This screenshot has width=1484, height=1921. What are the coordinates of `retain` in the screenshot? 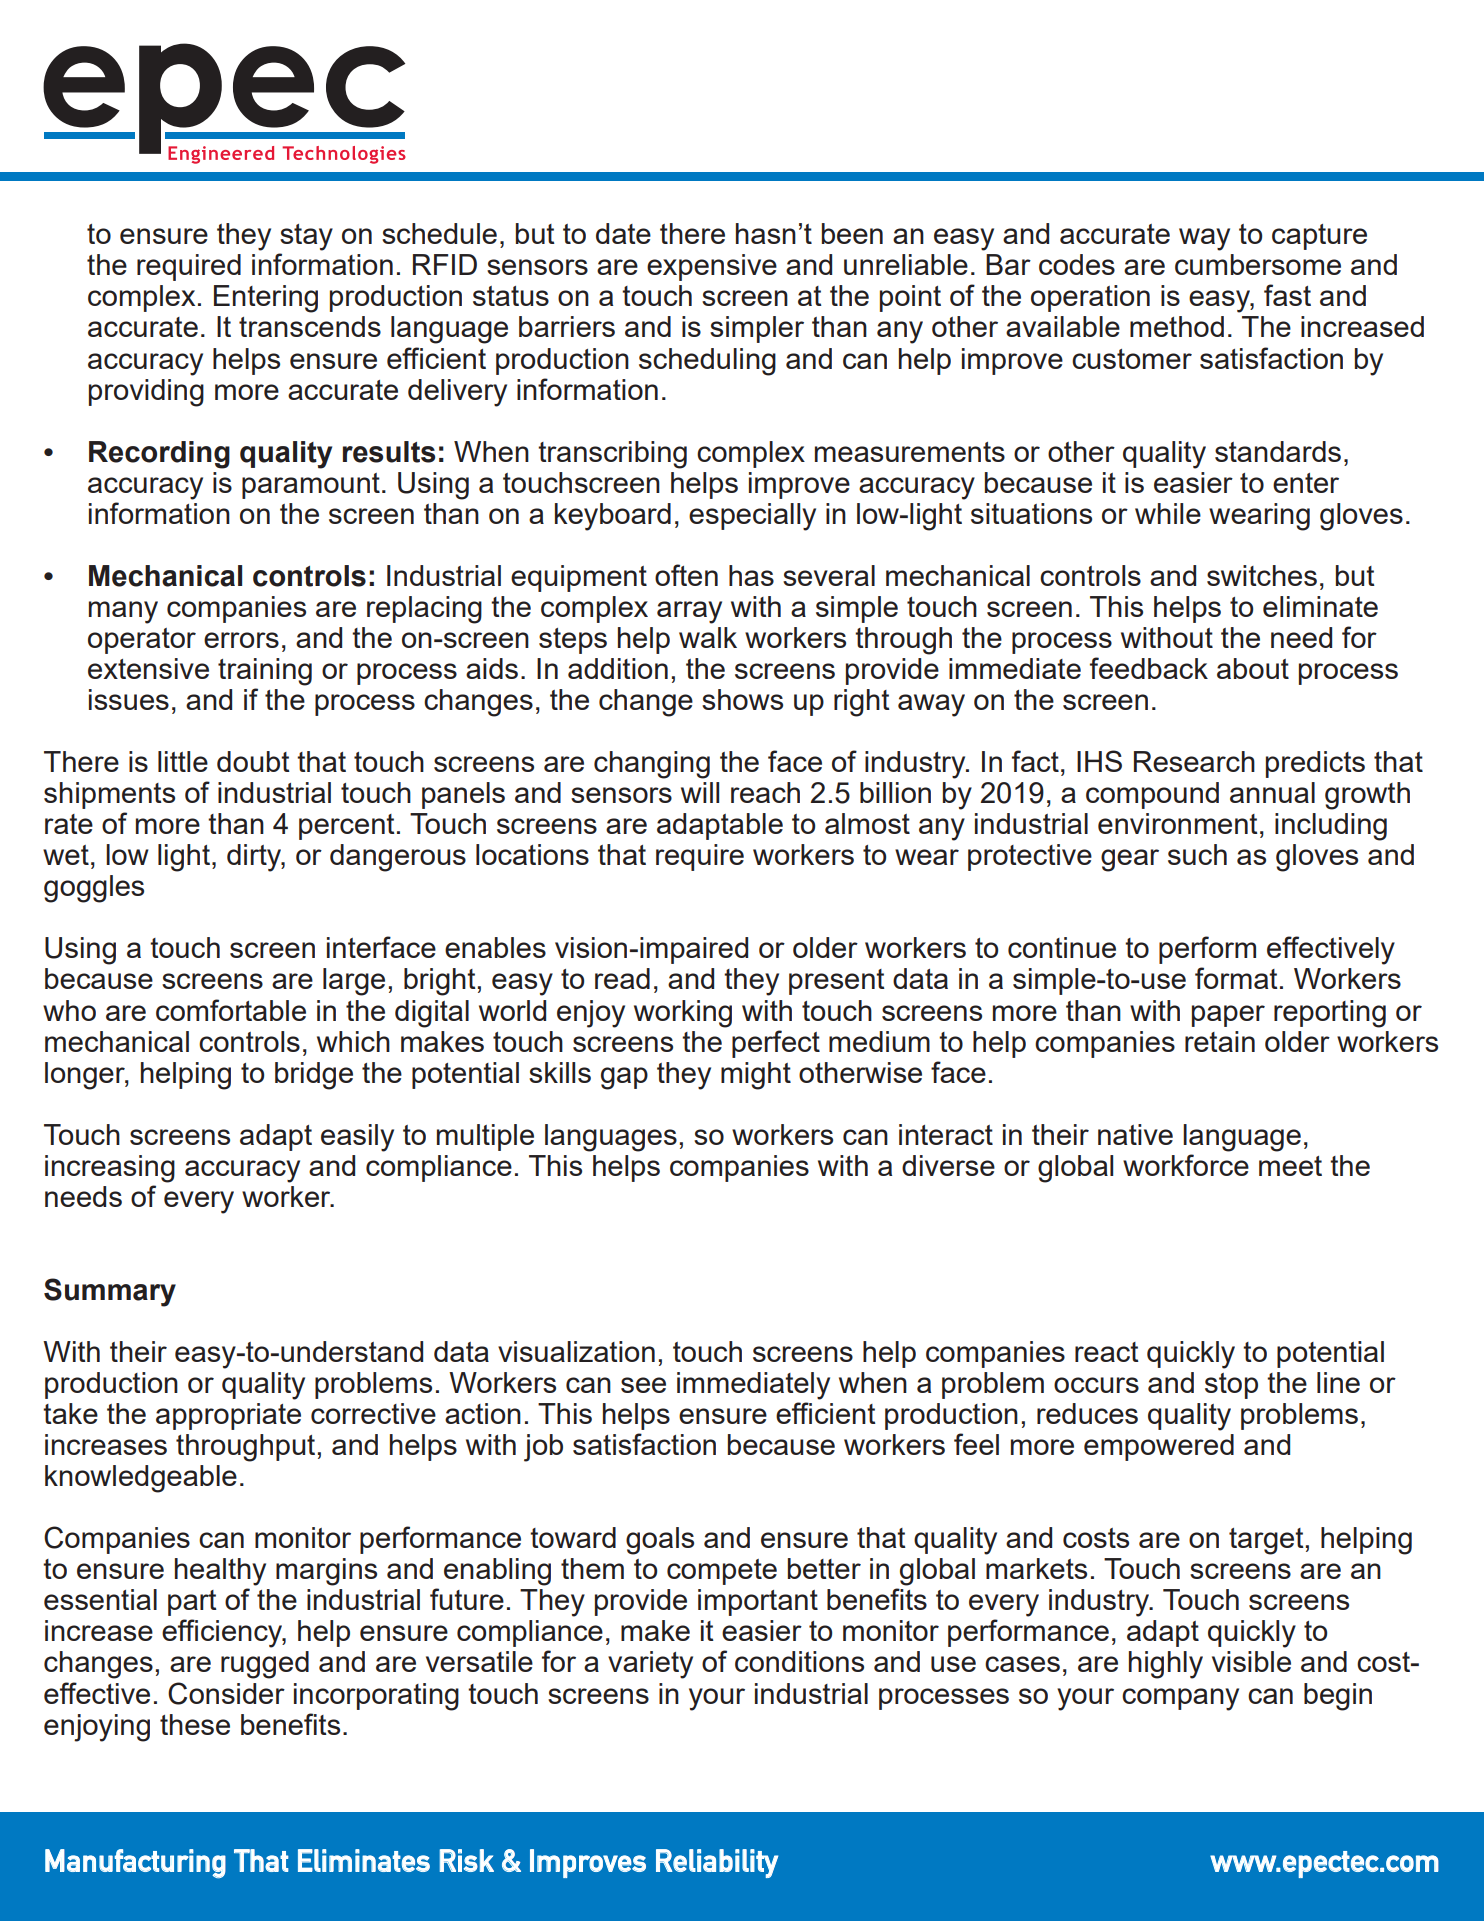 It's located at (1220, 1041).
